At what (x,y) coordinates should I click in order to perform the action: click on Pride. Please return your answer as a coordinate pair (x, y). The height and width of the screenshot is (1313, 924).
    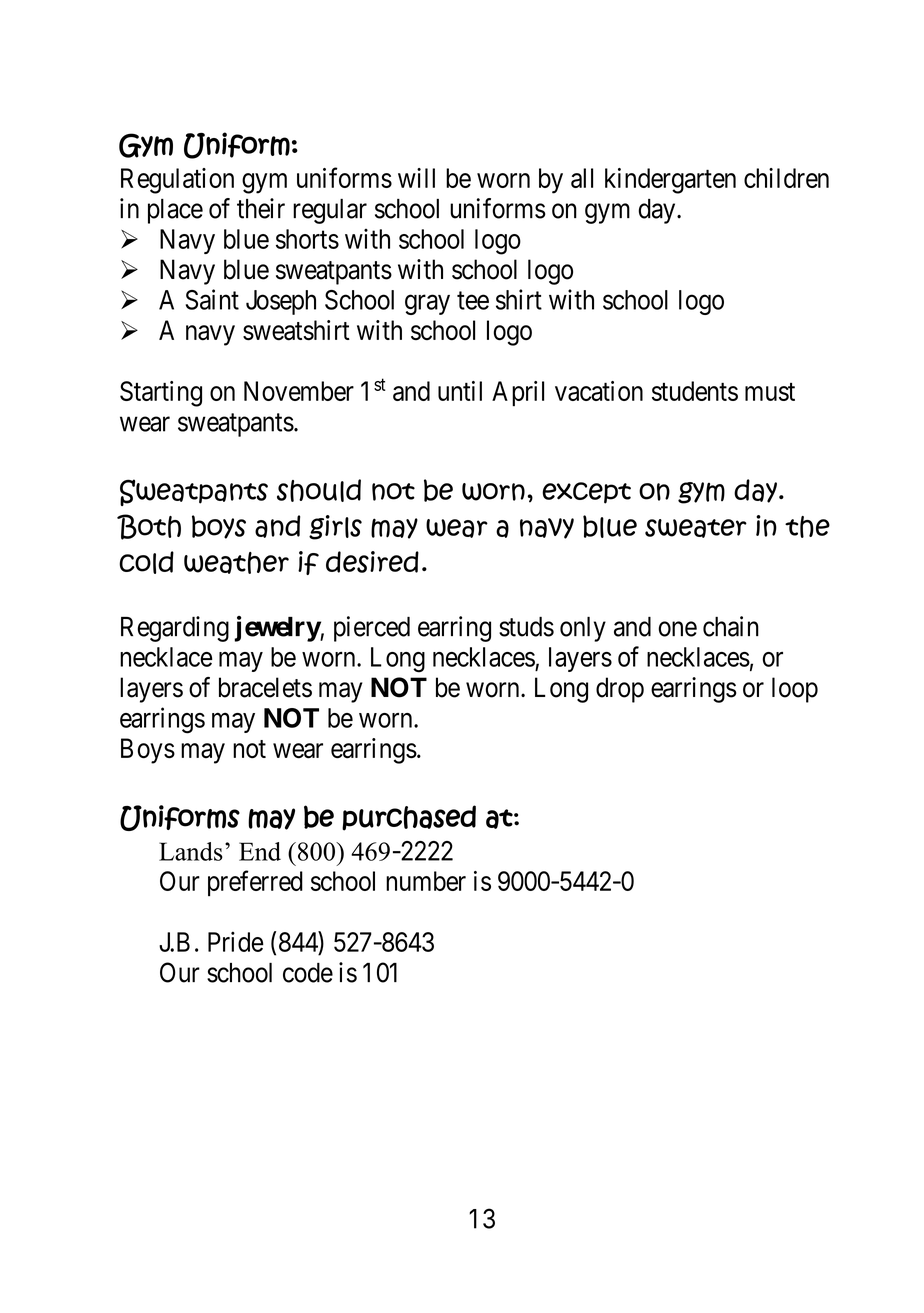
    Looking at the image, I should click on (236, 941).
